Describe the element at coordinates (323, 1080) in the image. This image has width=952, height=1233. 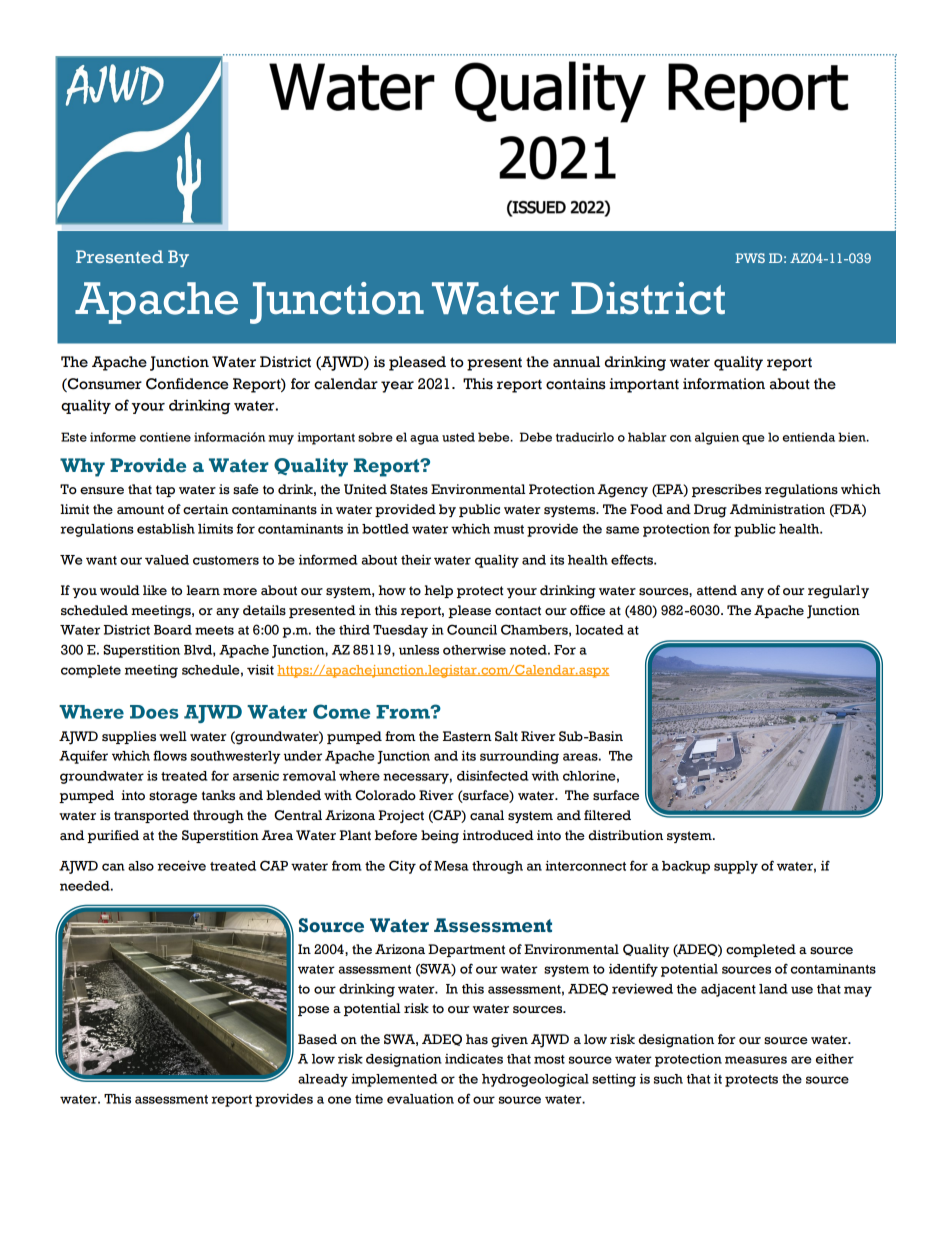
I see `already` at that location.
